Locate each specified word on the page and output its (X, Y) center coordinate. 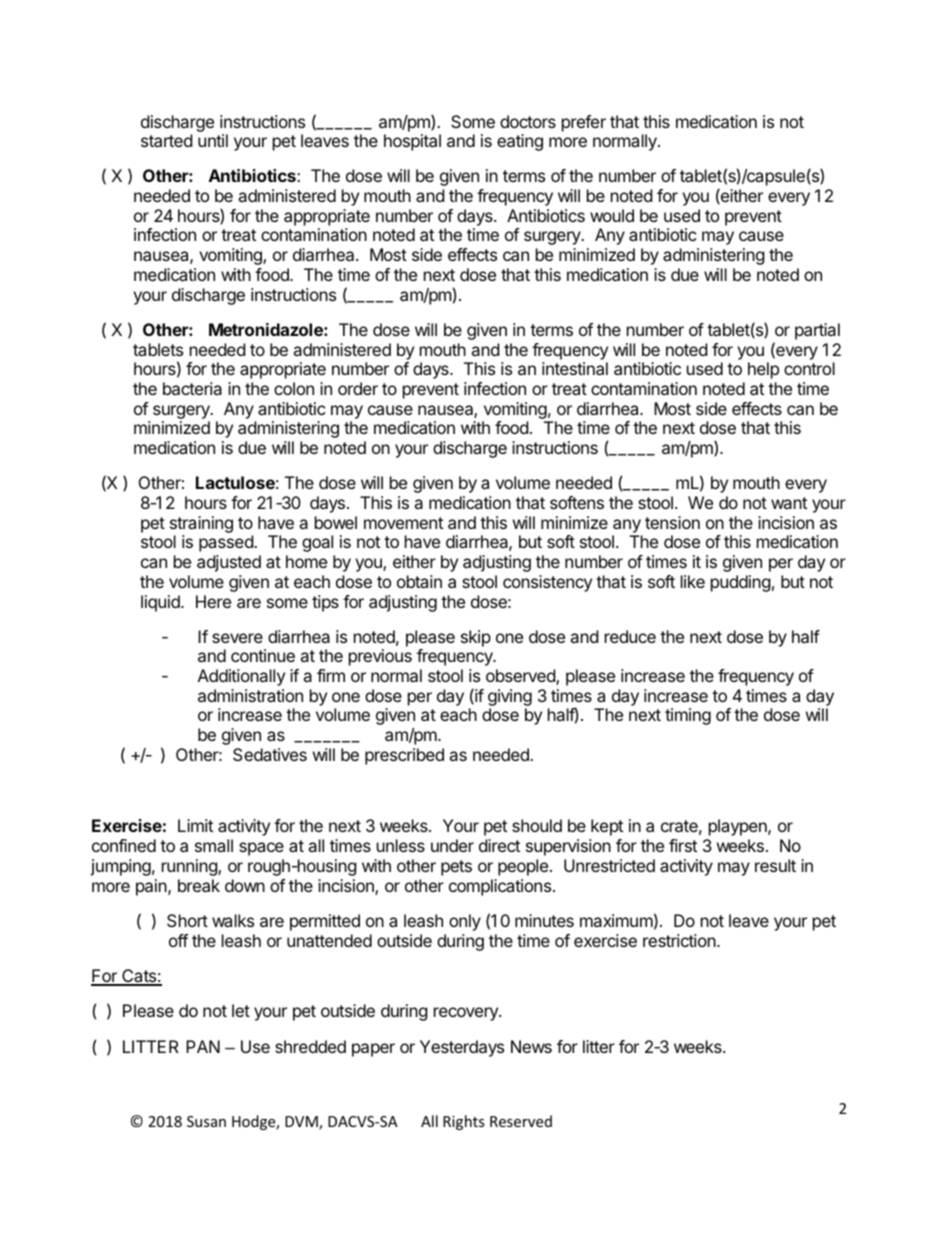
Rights (464, 1122)
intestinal (575, 368)
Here (213, 601)
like (693, 581)
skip (476, 638)
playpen (739, 827)
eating (520, 142)
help (763, 370)
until (213, 140)
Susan (206, 1121)
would (612, 215)
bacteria (192, 388)
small (214, 845)
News (531, 1046)
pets (456, 868)
